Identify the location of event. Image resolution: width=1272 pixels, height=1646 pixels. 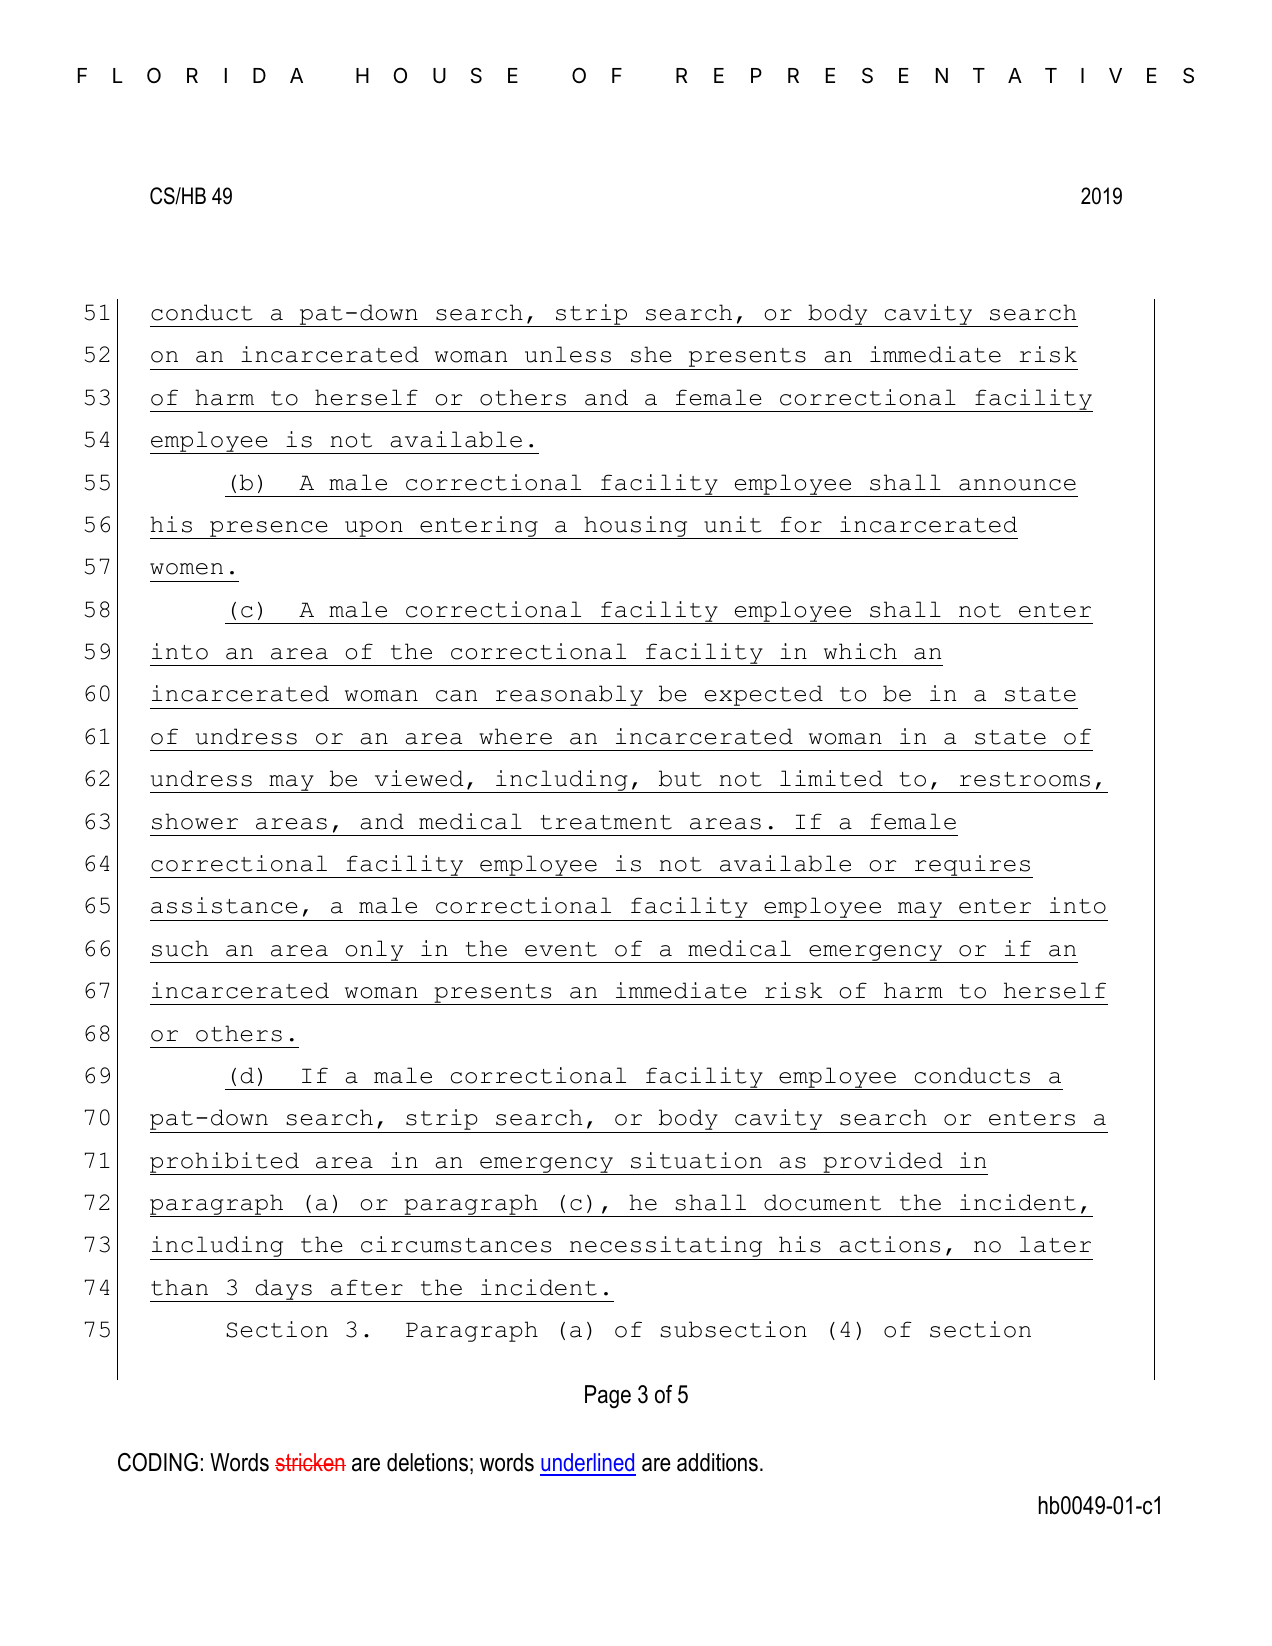
(561, 949).
